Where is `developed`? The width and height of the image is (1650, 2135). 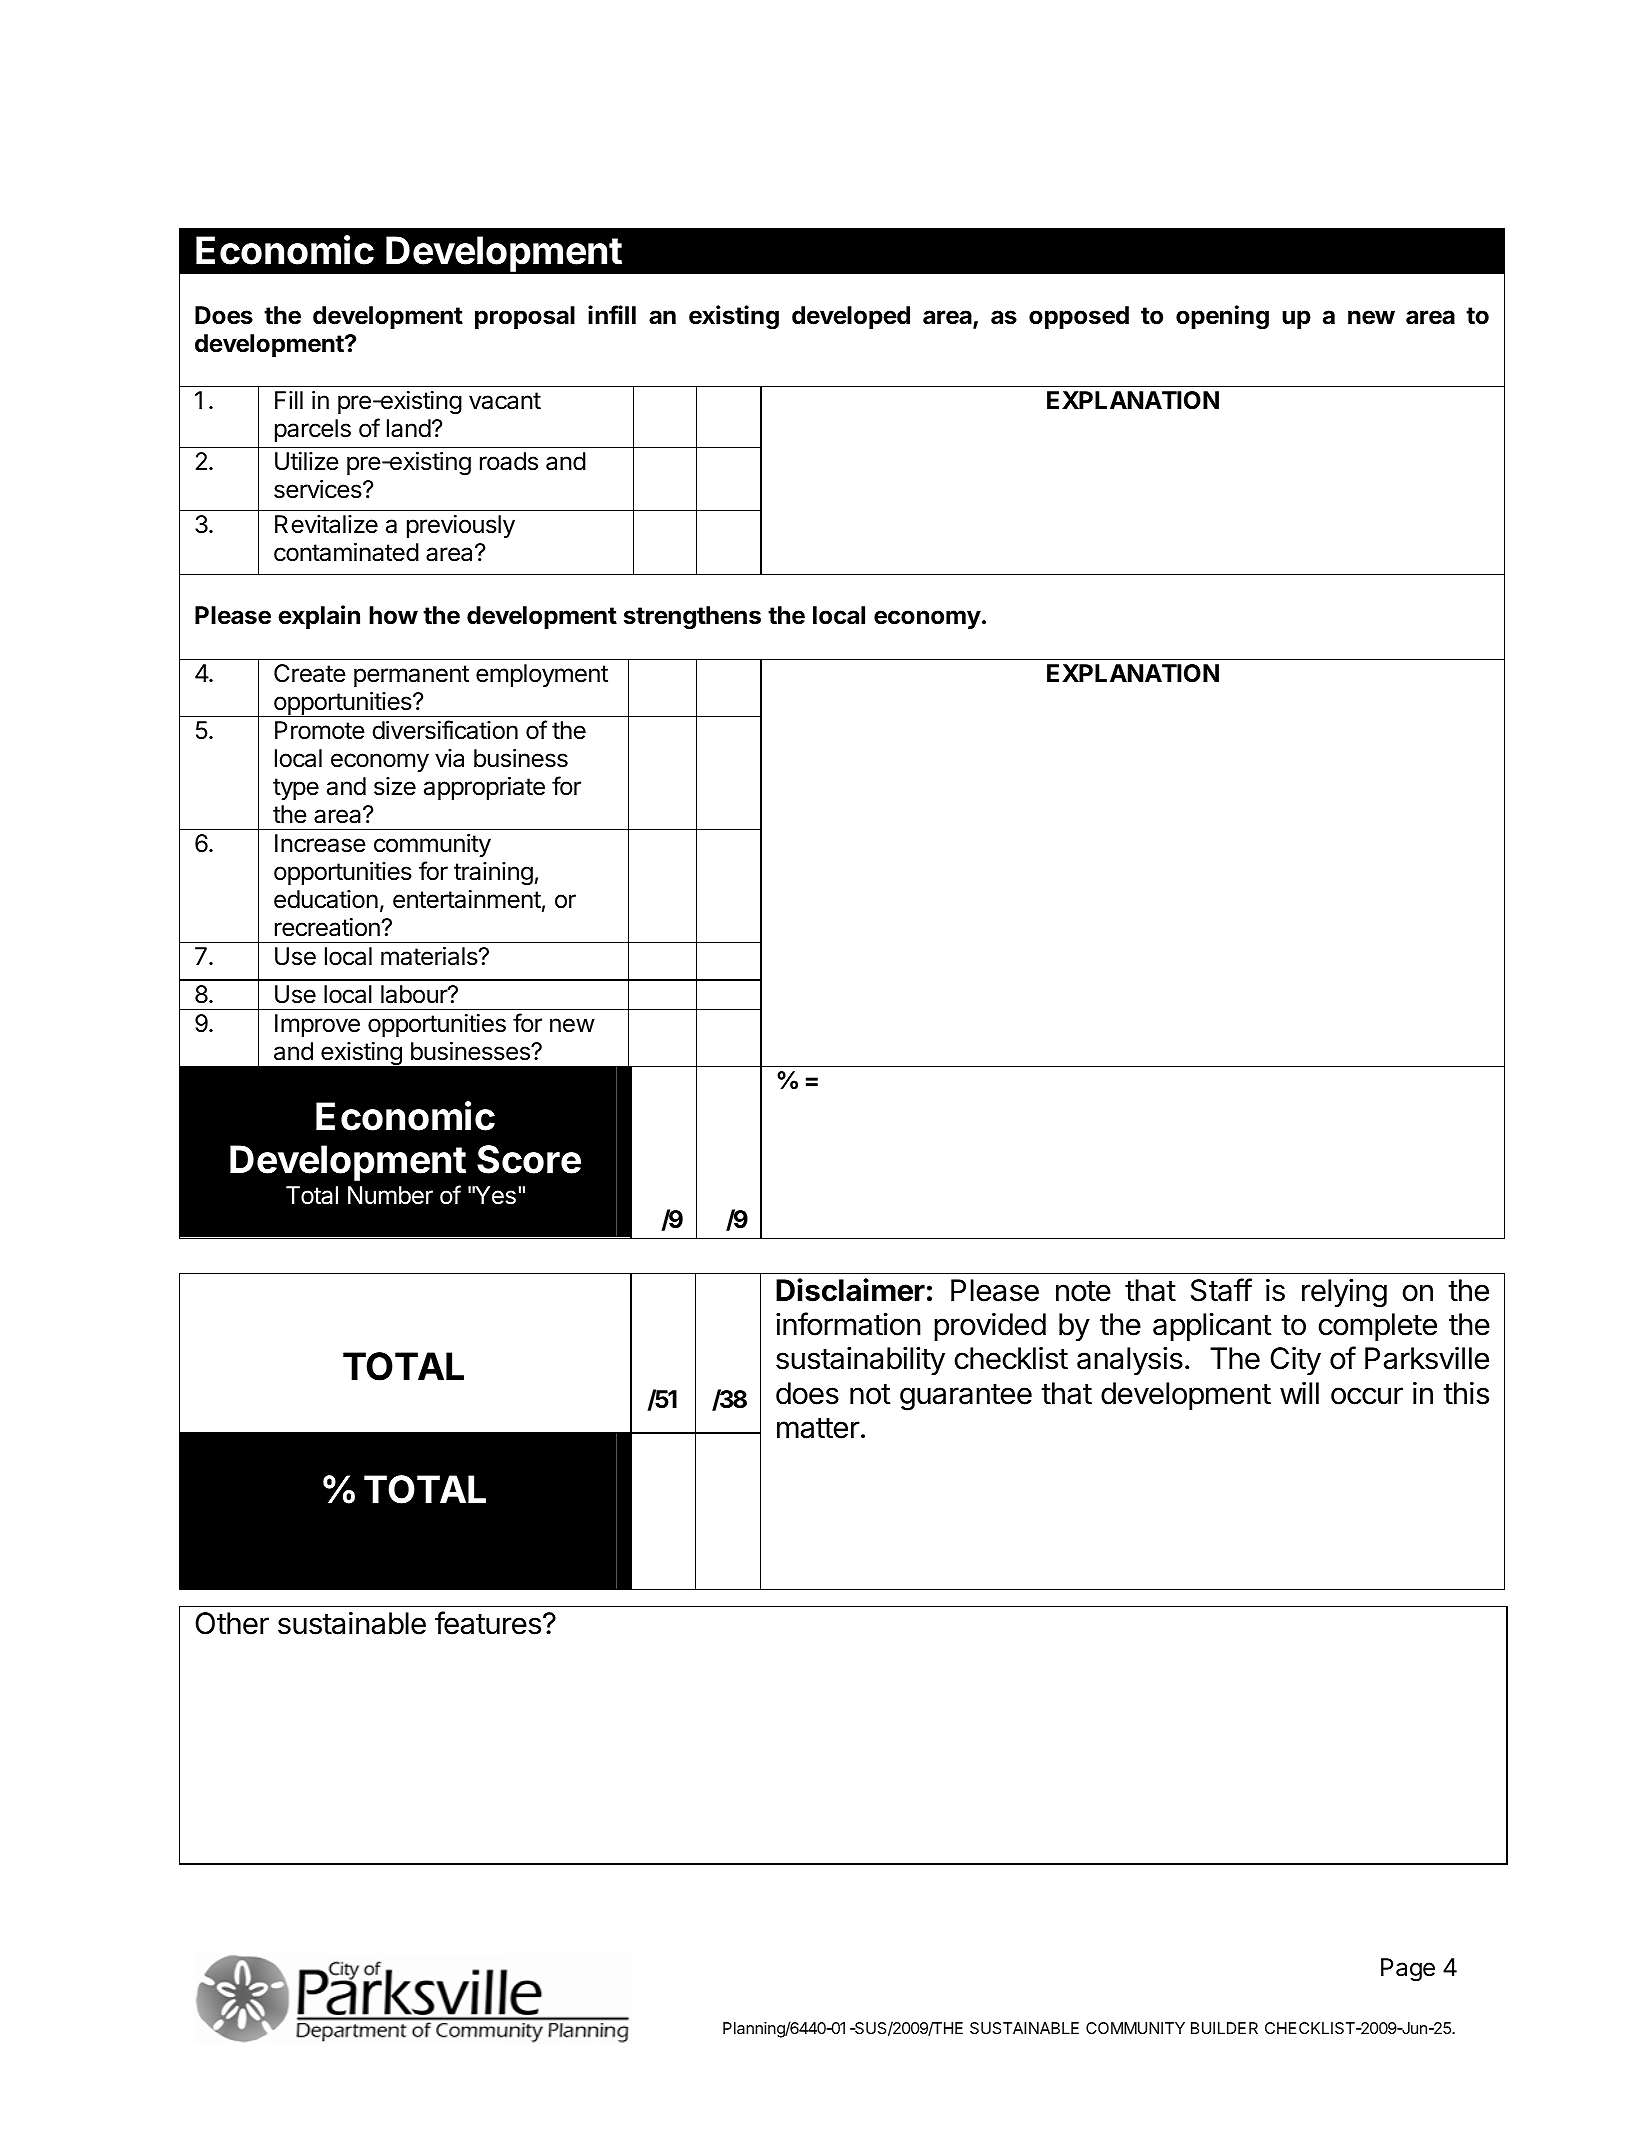 developed is located at coordinates (851, 317).
